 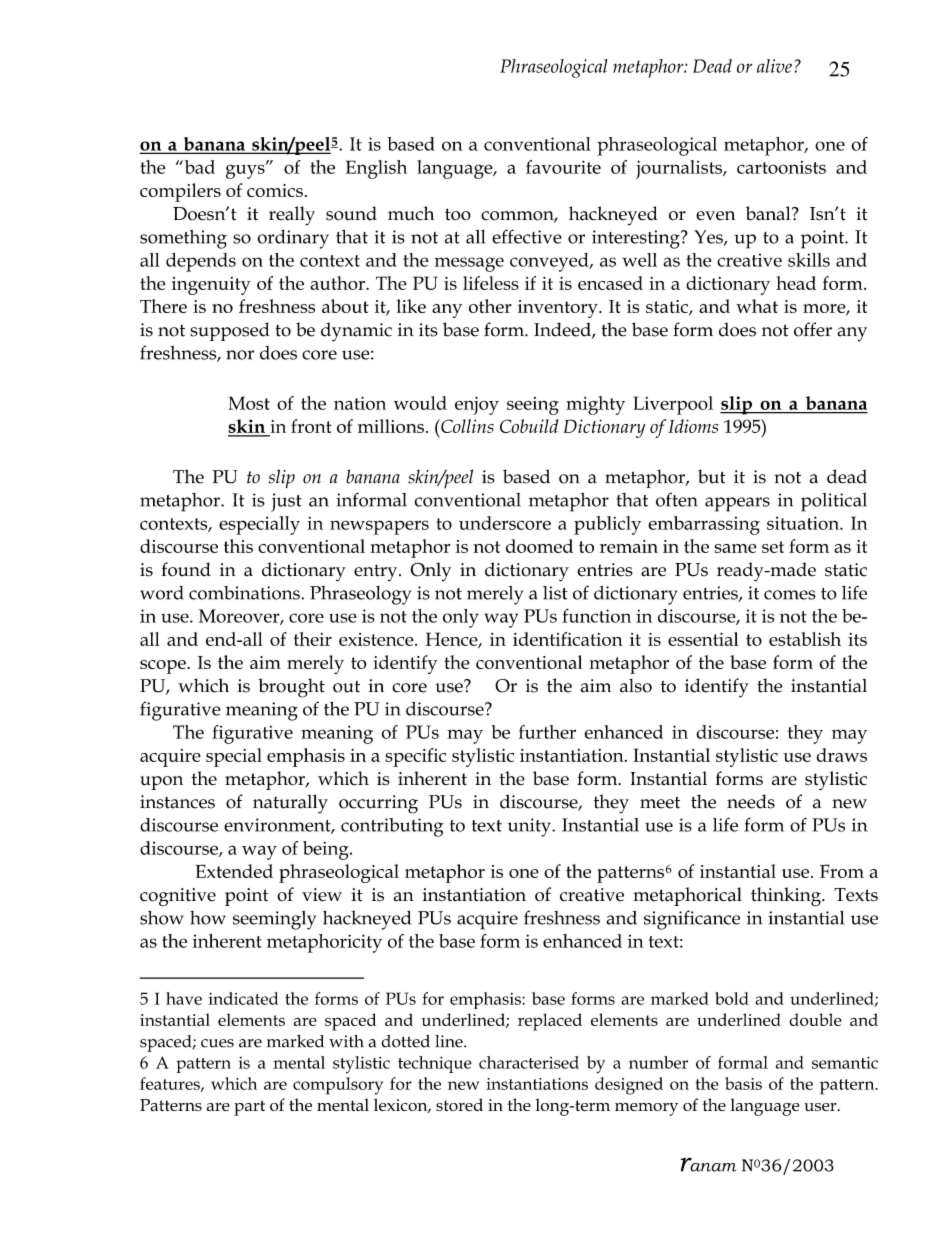 I want to click on part, so click(x=249, y=1108).
